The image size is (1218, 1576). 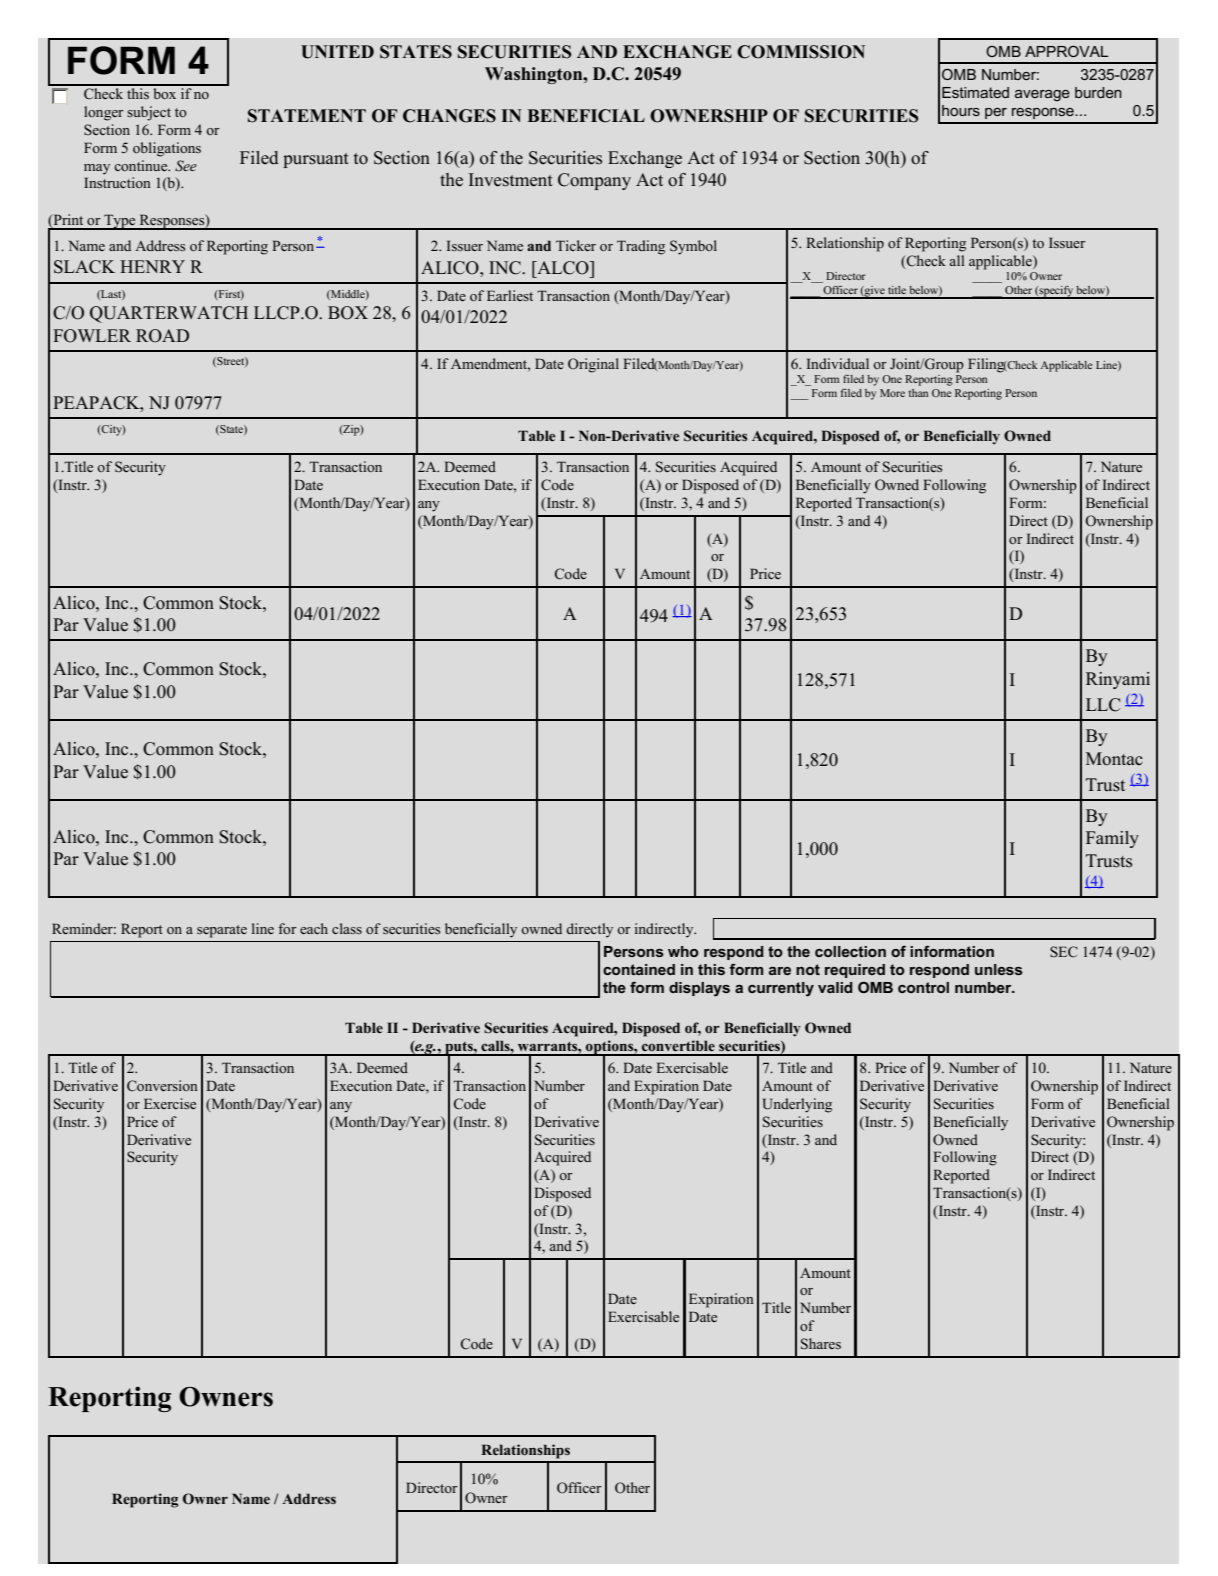 I want to click on contained, so click(x=639, y=969).
